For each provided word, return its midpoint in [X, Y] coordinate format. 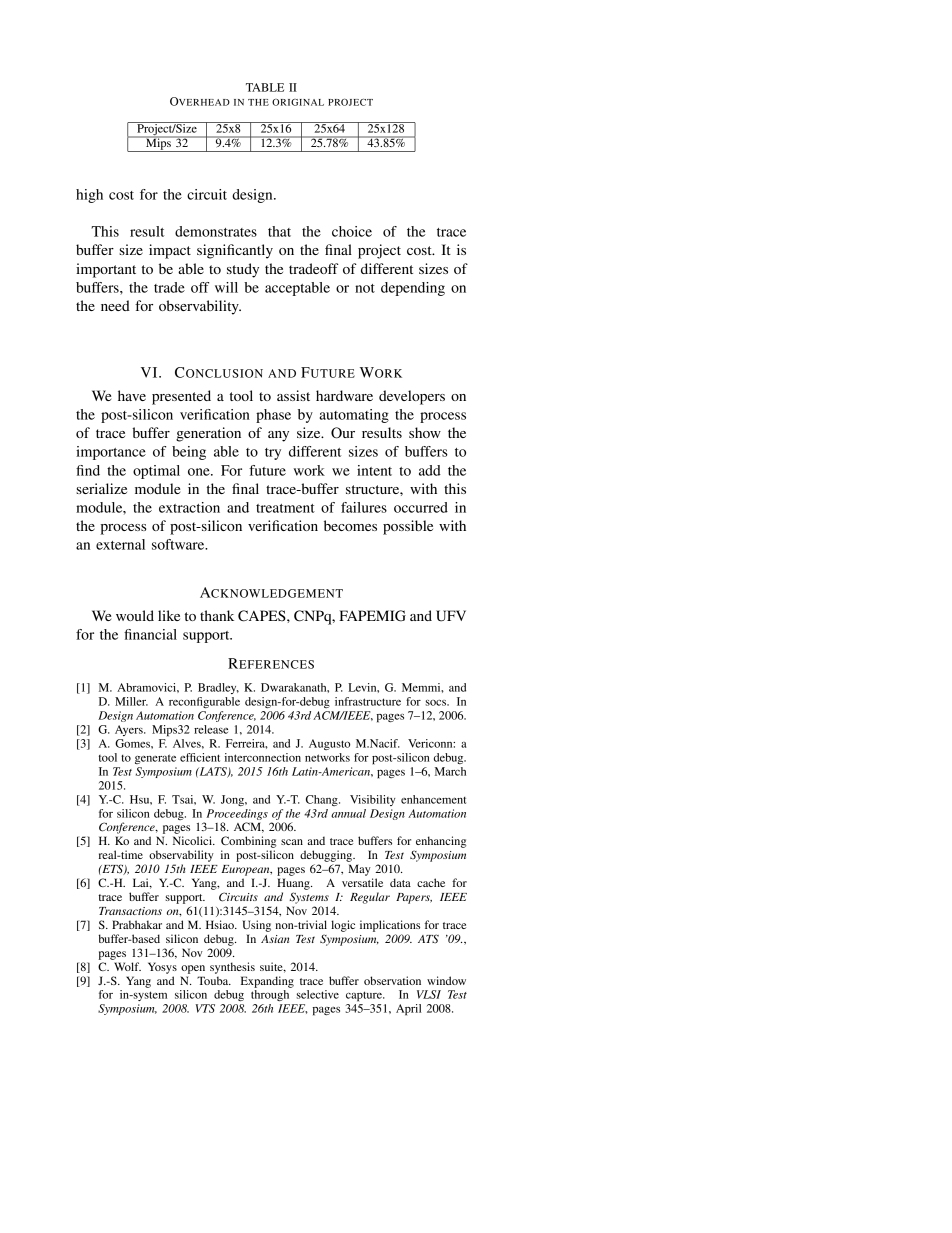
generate [155, 759]
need [115, 305]
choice [352, 231]
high [89, 196]
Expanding [267, 982]
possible [408, 527]
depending [413, 289]
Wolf [127, 966]
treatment [285, 508]
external [120, 544]
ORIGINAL [298, 102]
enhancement [433, 799]
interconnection [263, 757]
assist [293, 395]
